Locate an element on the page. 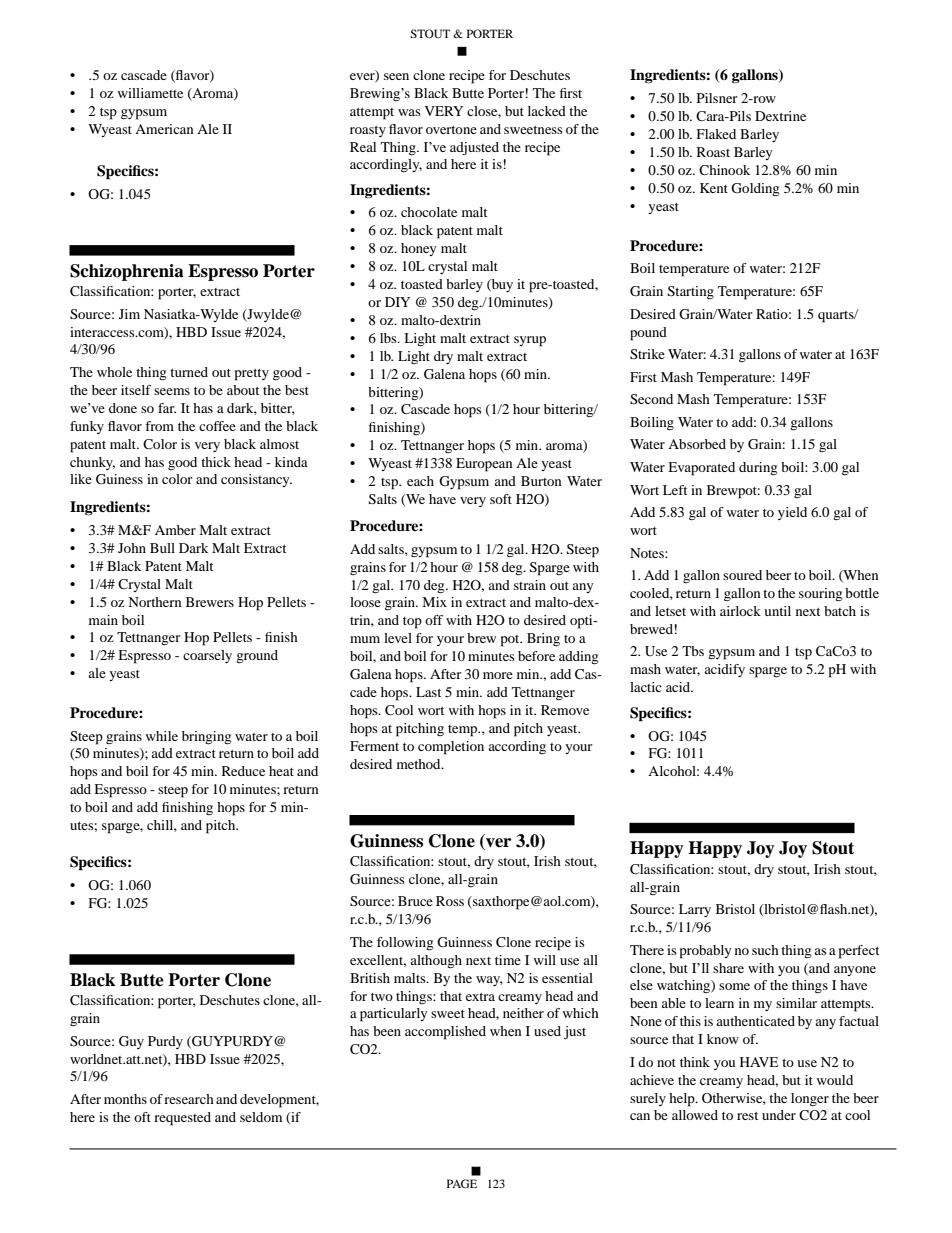  PAGE is located at coordinates (462, 1183).
